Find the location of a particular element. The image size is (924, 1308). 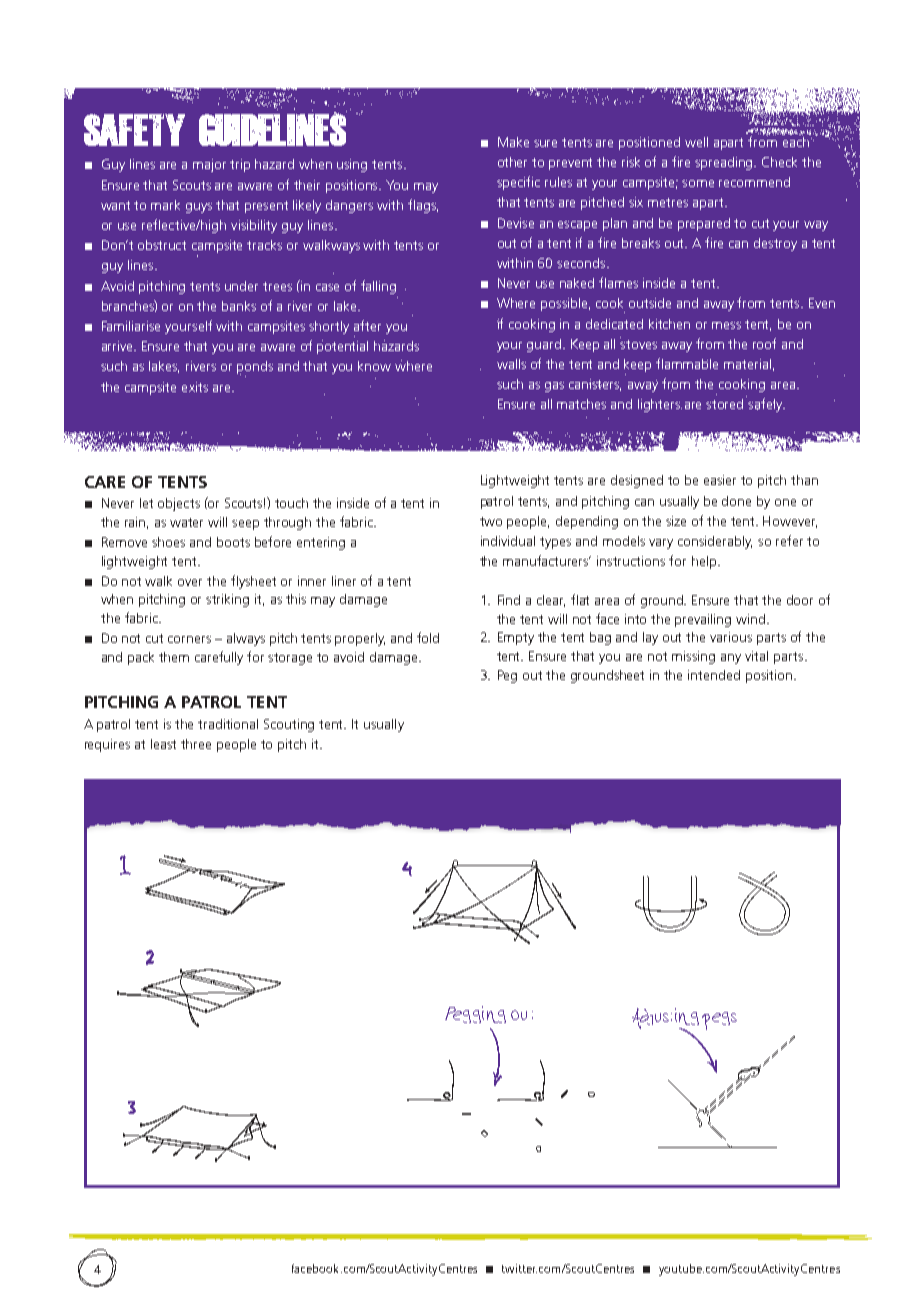

three is located at coordinates (196, 744).
